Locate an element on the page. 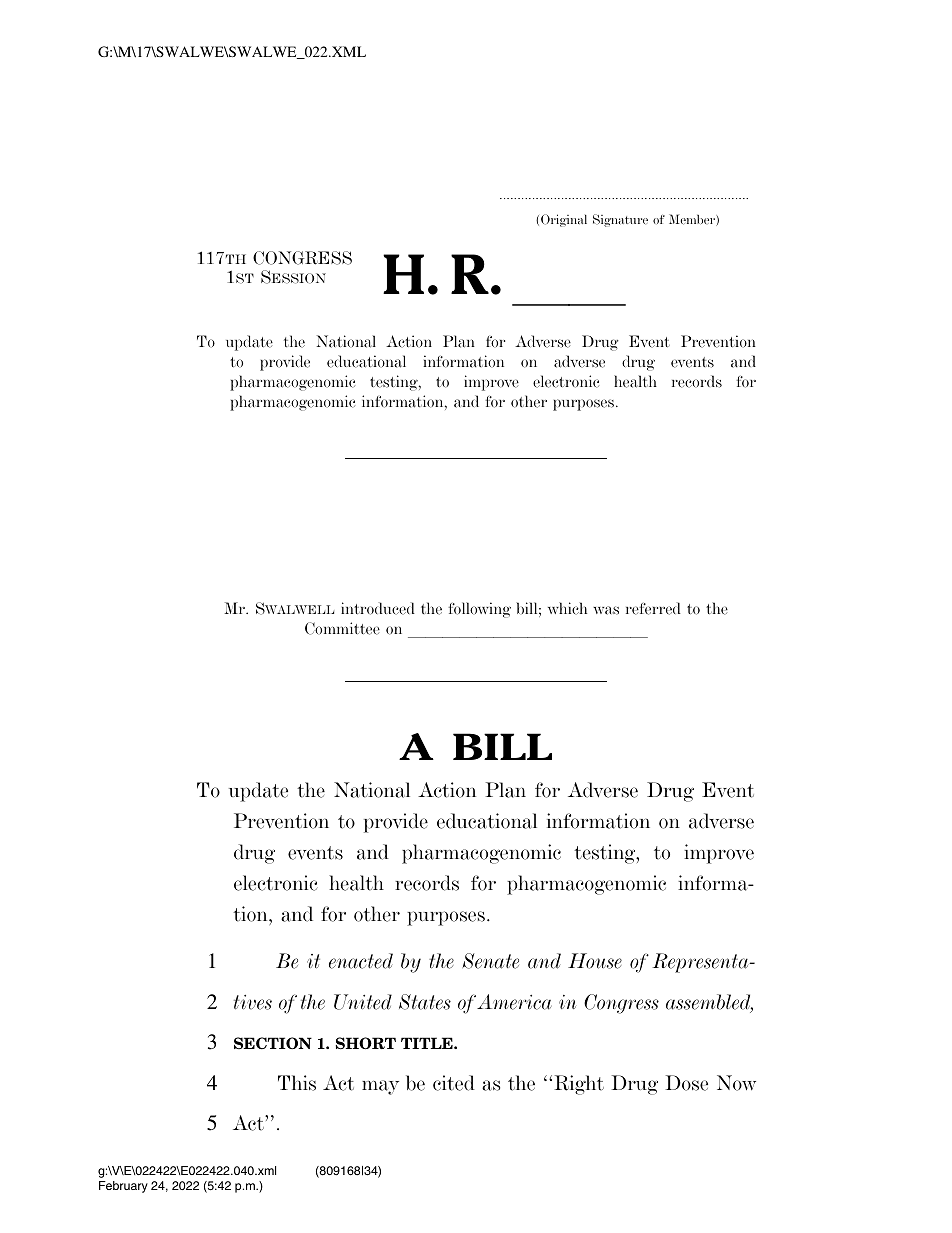 Image resolution: width=952 pixels, height=1233 pixels. Committee is located at coordinates (342, 628).
